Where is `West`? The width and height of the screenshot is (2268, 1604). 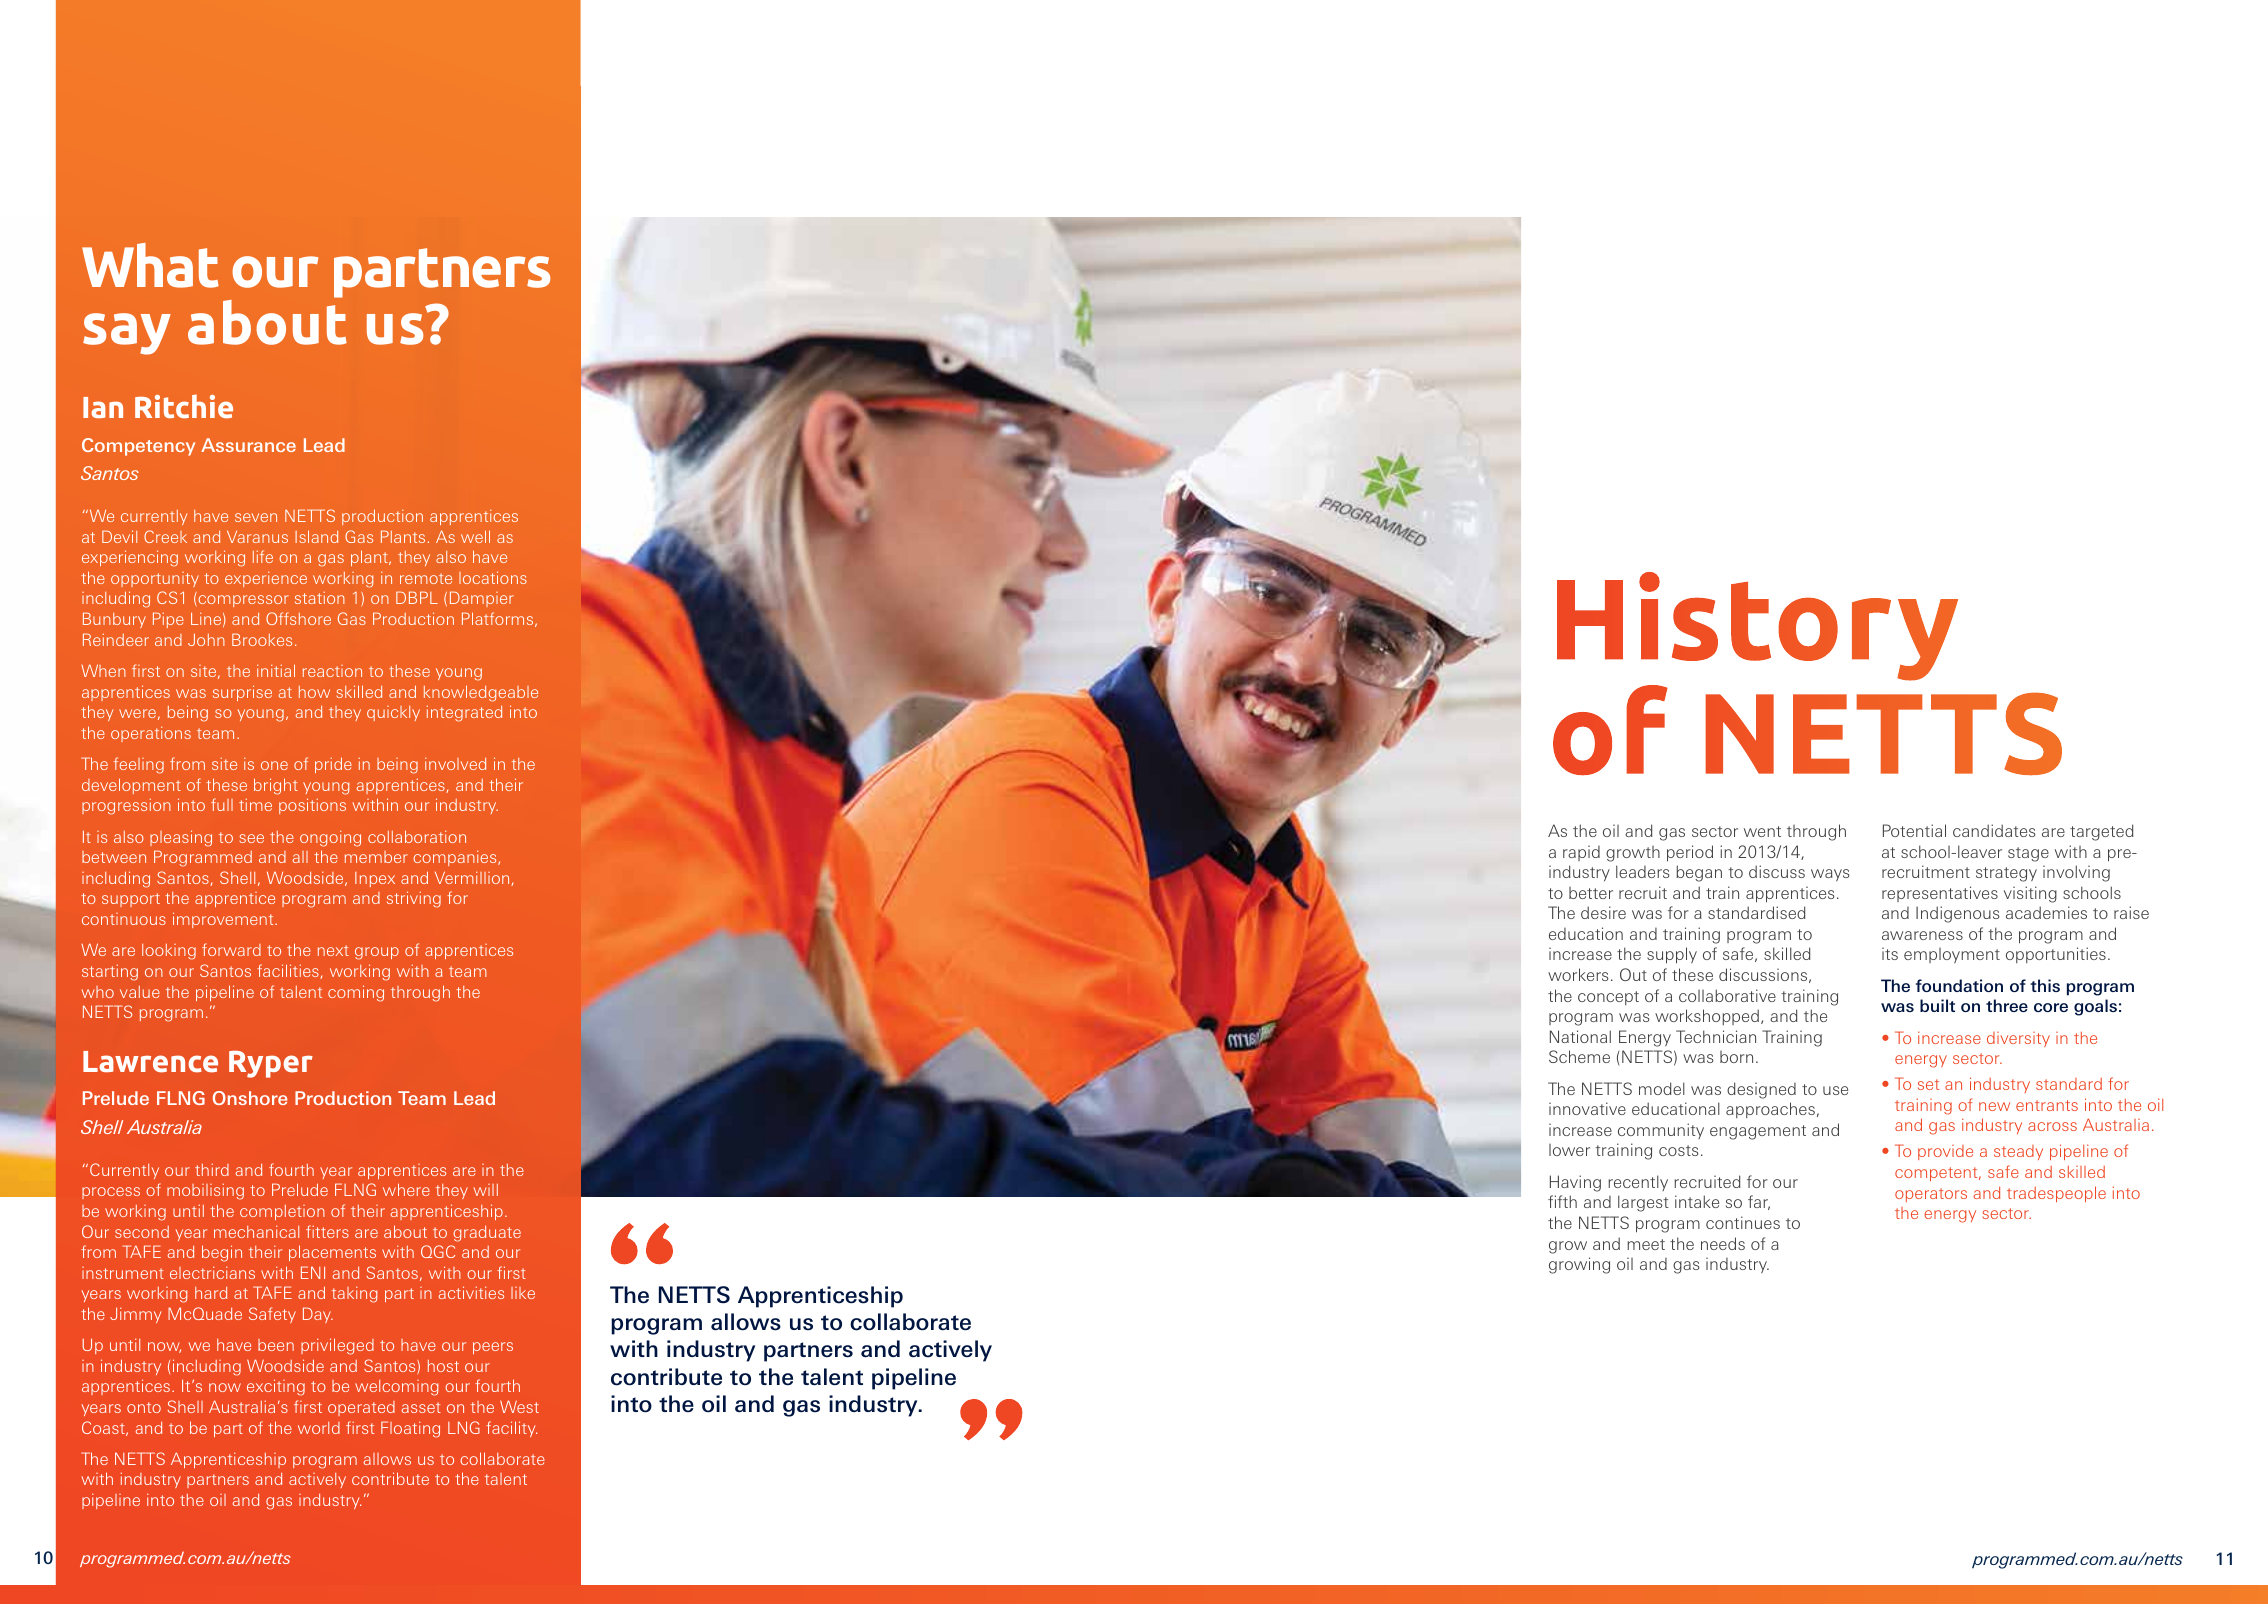
West is located at coordinates (519, 1406).
